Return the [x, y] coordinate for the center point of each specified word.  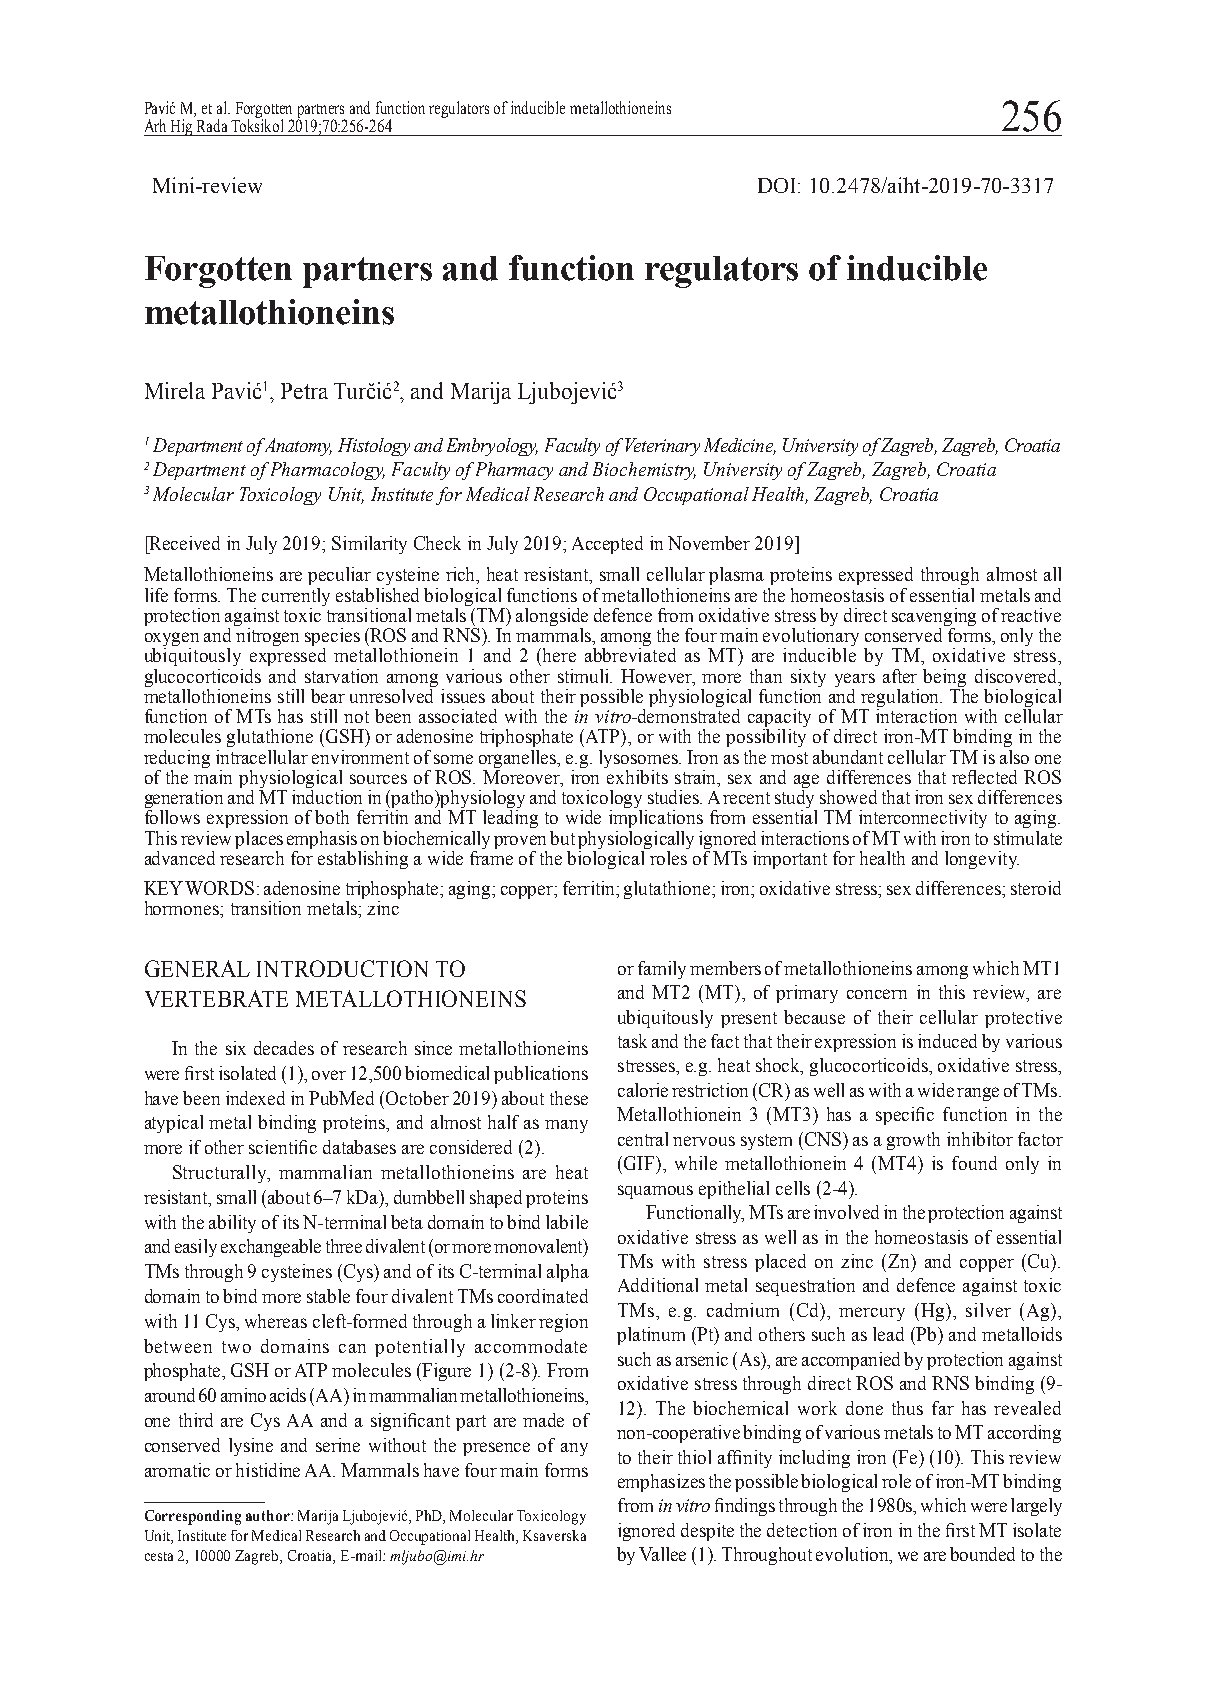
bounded [982, 1554]
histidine [268, 1470]
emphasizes [661, 1483]
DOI [778, 185]
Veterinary [662, 447]
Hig [182, 127]
